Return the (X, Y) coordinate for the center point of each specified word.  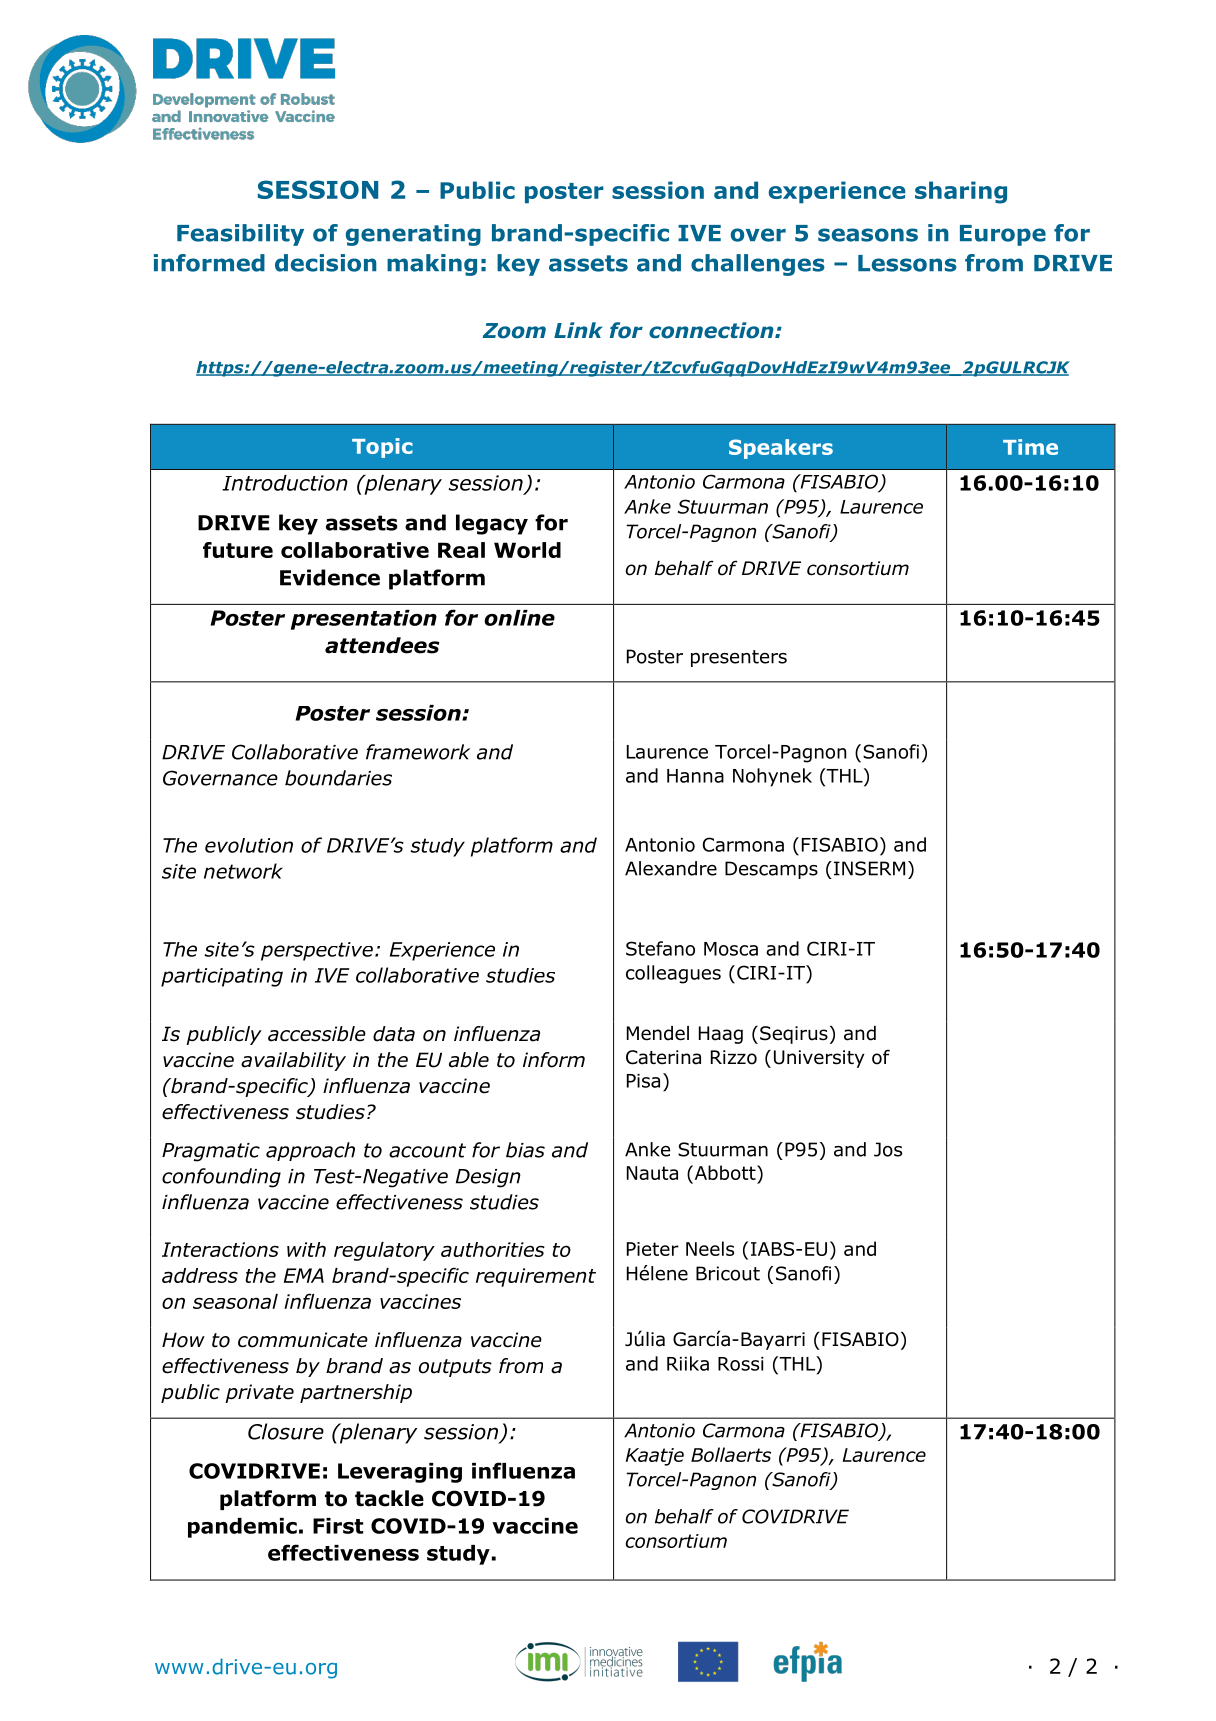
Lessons (907, 263)
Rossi (741, 1364)
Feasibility (240, 235)
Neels (710, 1248)
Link (578, 330)
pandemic (242, 1528)
